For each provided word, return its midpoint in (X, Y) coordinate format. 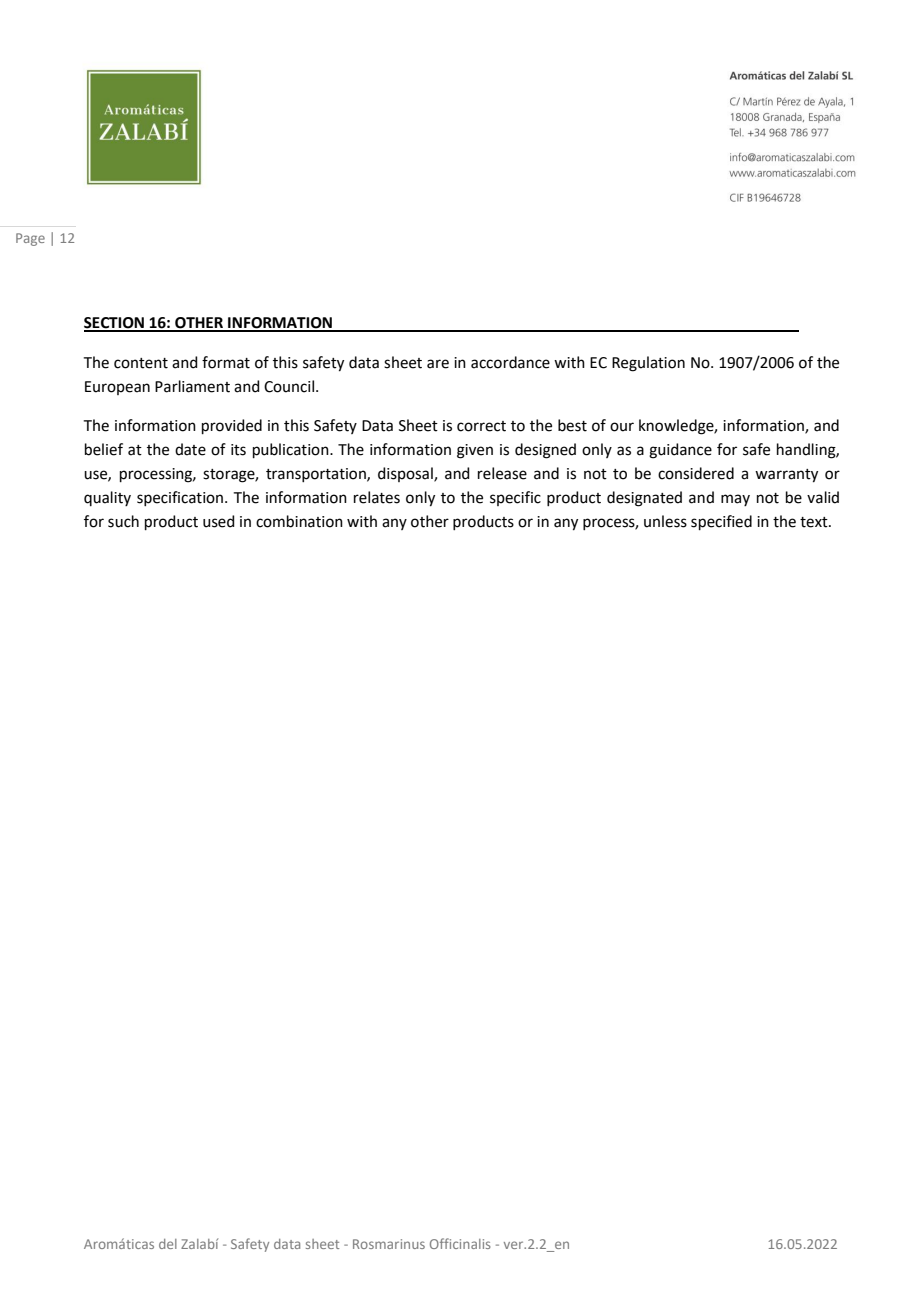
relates (377, 497)
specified (721, 522)
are (438, 364)
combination (299, 521)
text (815, 522)
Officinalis (460, 1243)
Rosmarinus (389, 1244)
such (123, 521)
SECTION (115, 324)
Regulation (648, 364)
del (168, 1244)
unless (665, 521)
